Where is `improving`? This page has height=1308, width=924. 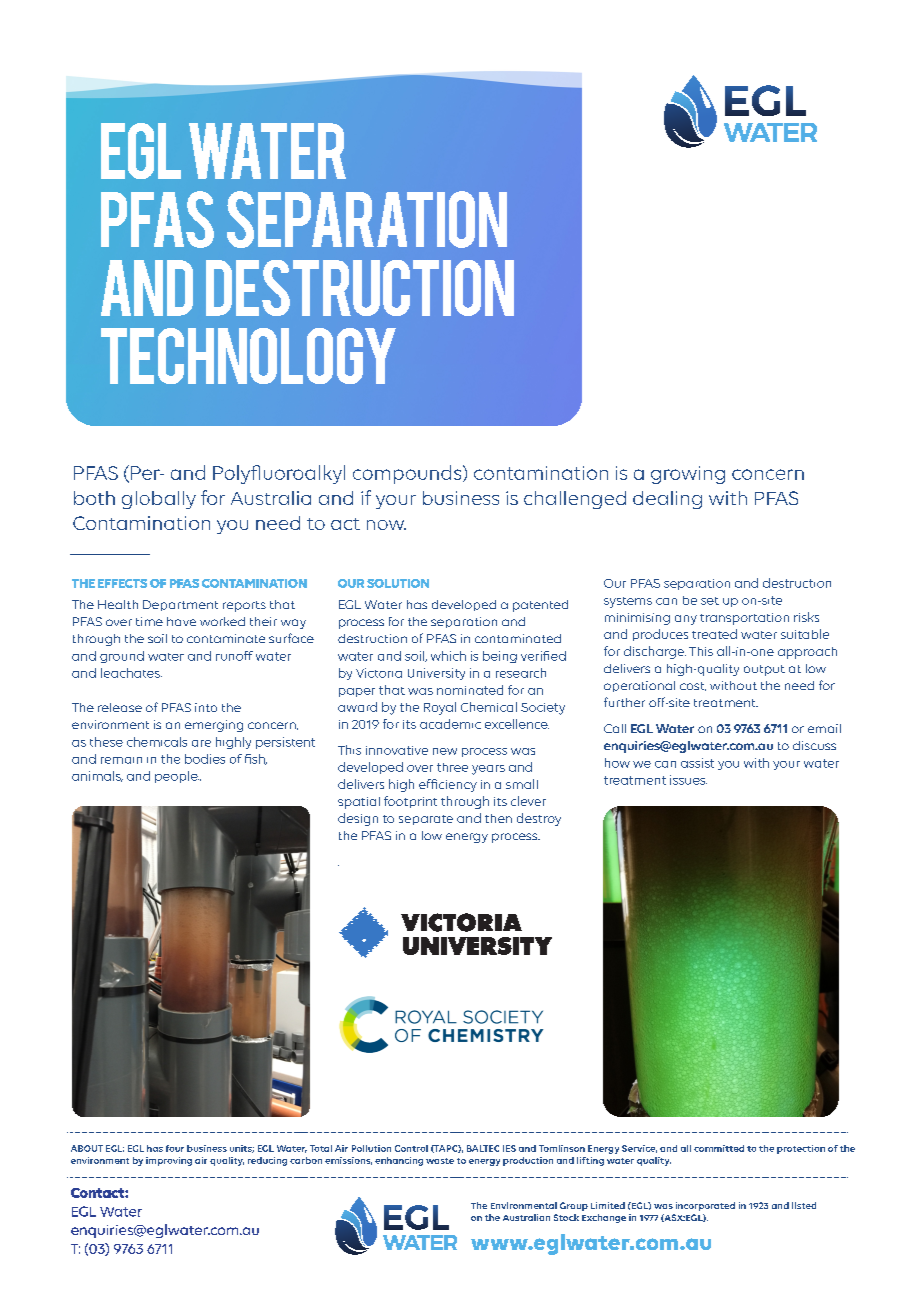 improving is located at coordinates (169, 1161).
